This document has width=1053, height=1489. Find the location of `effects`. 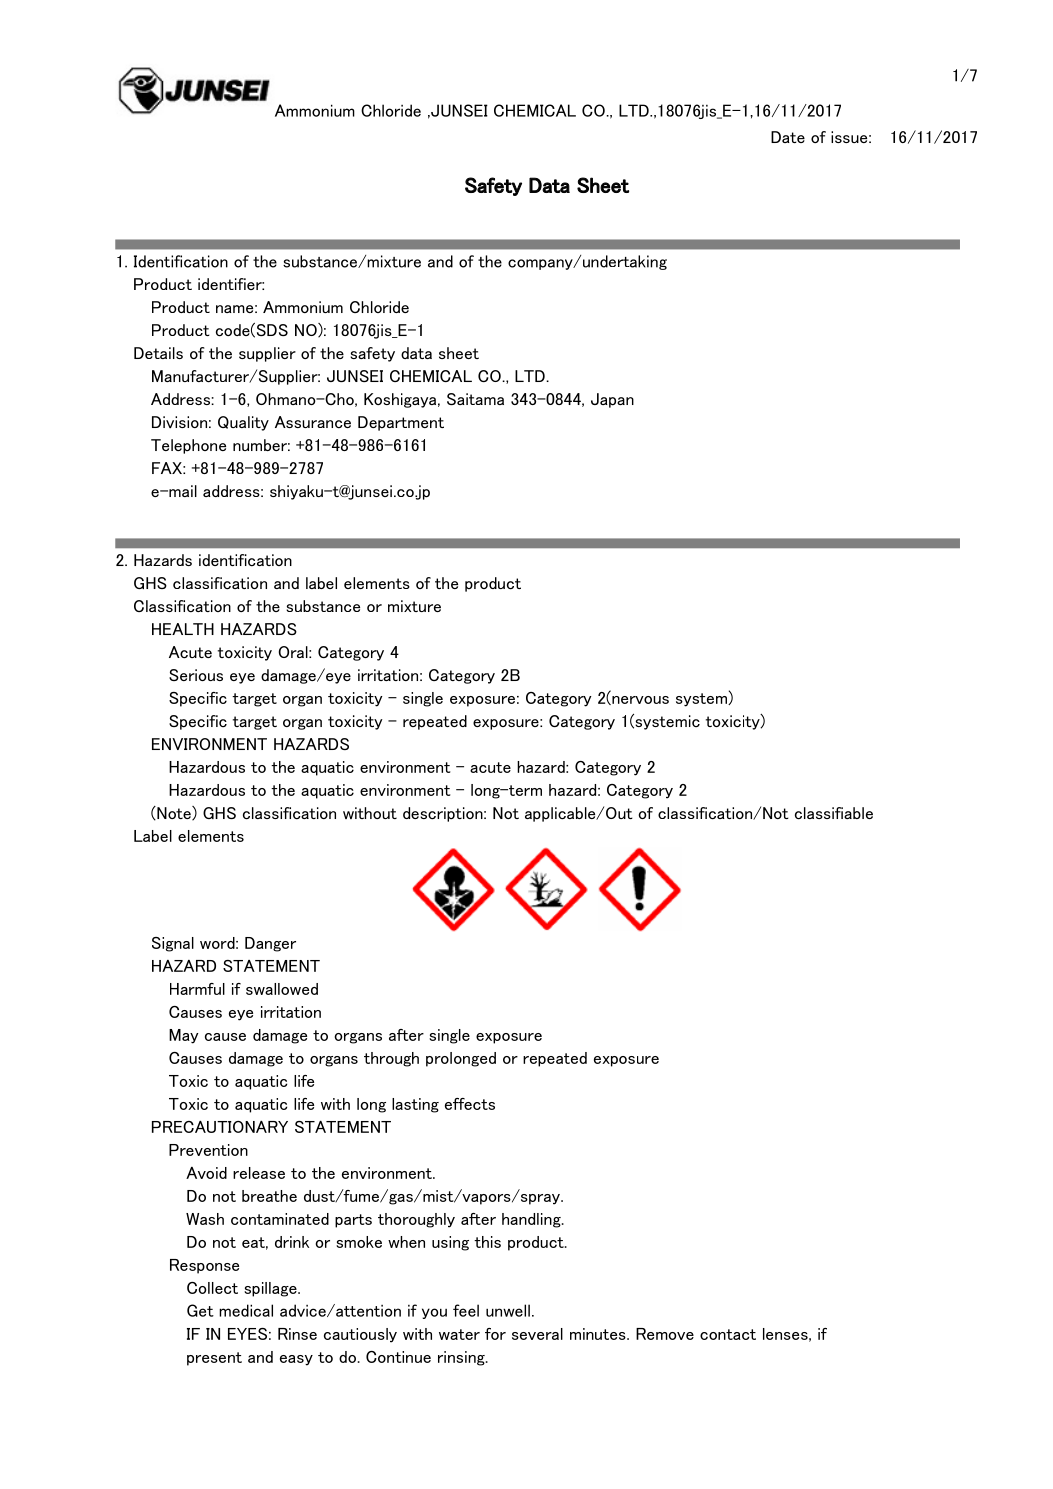

effects is located at coordinates (470, 1104).
